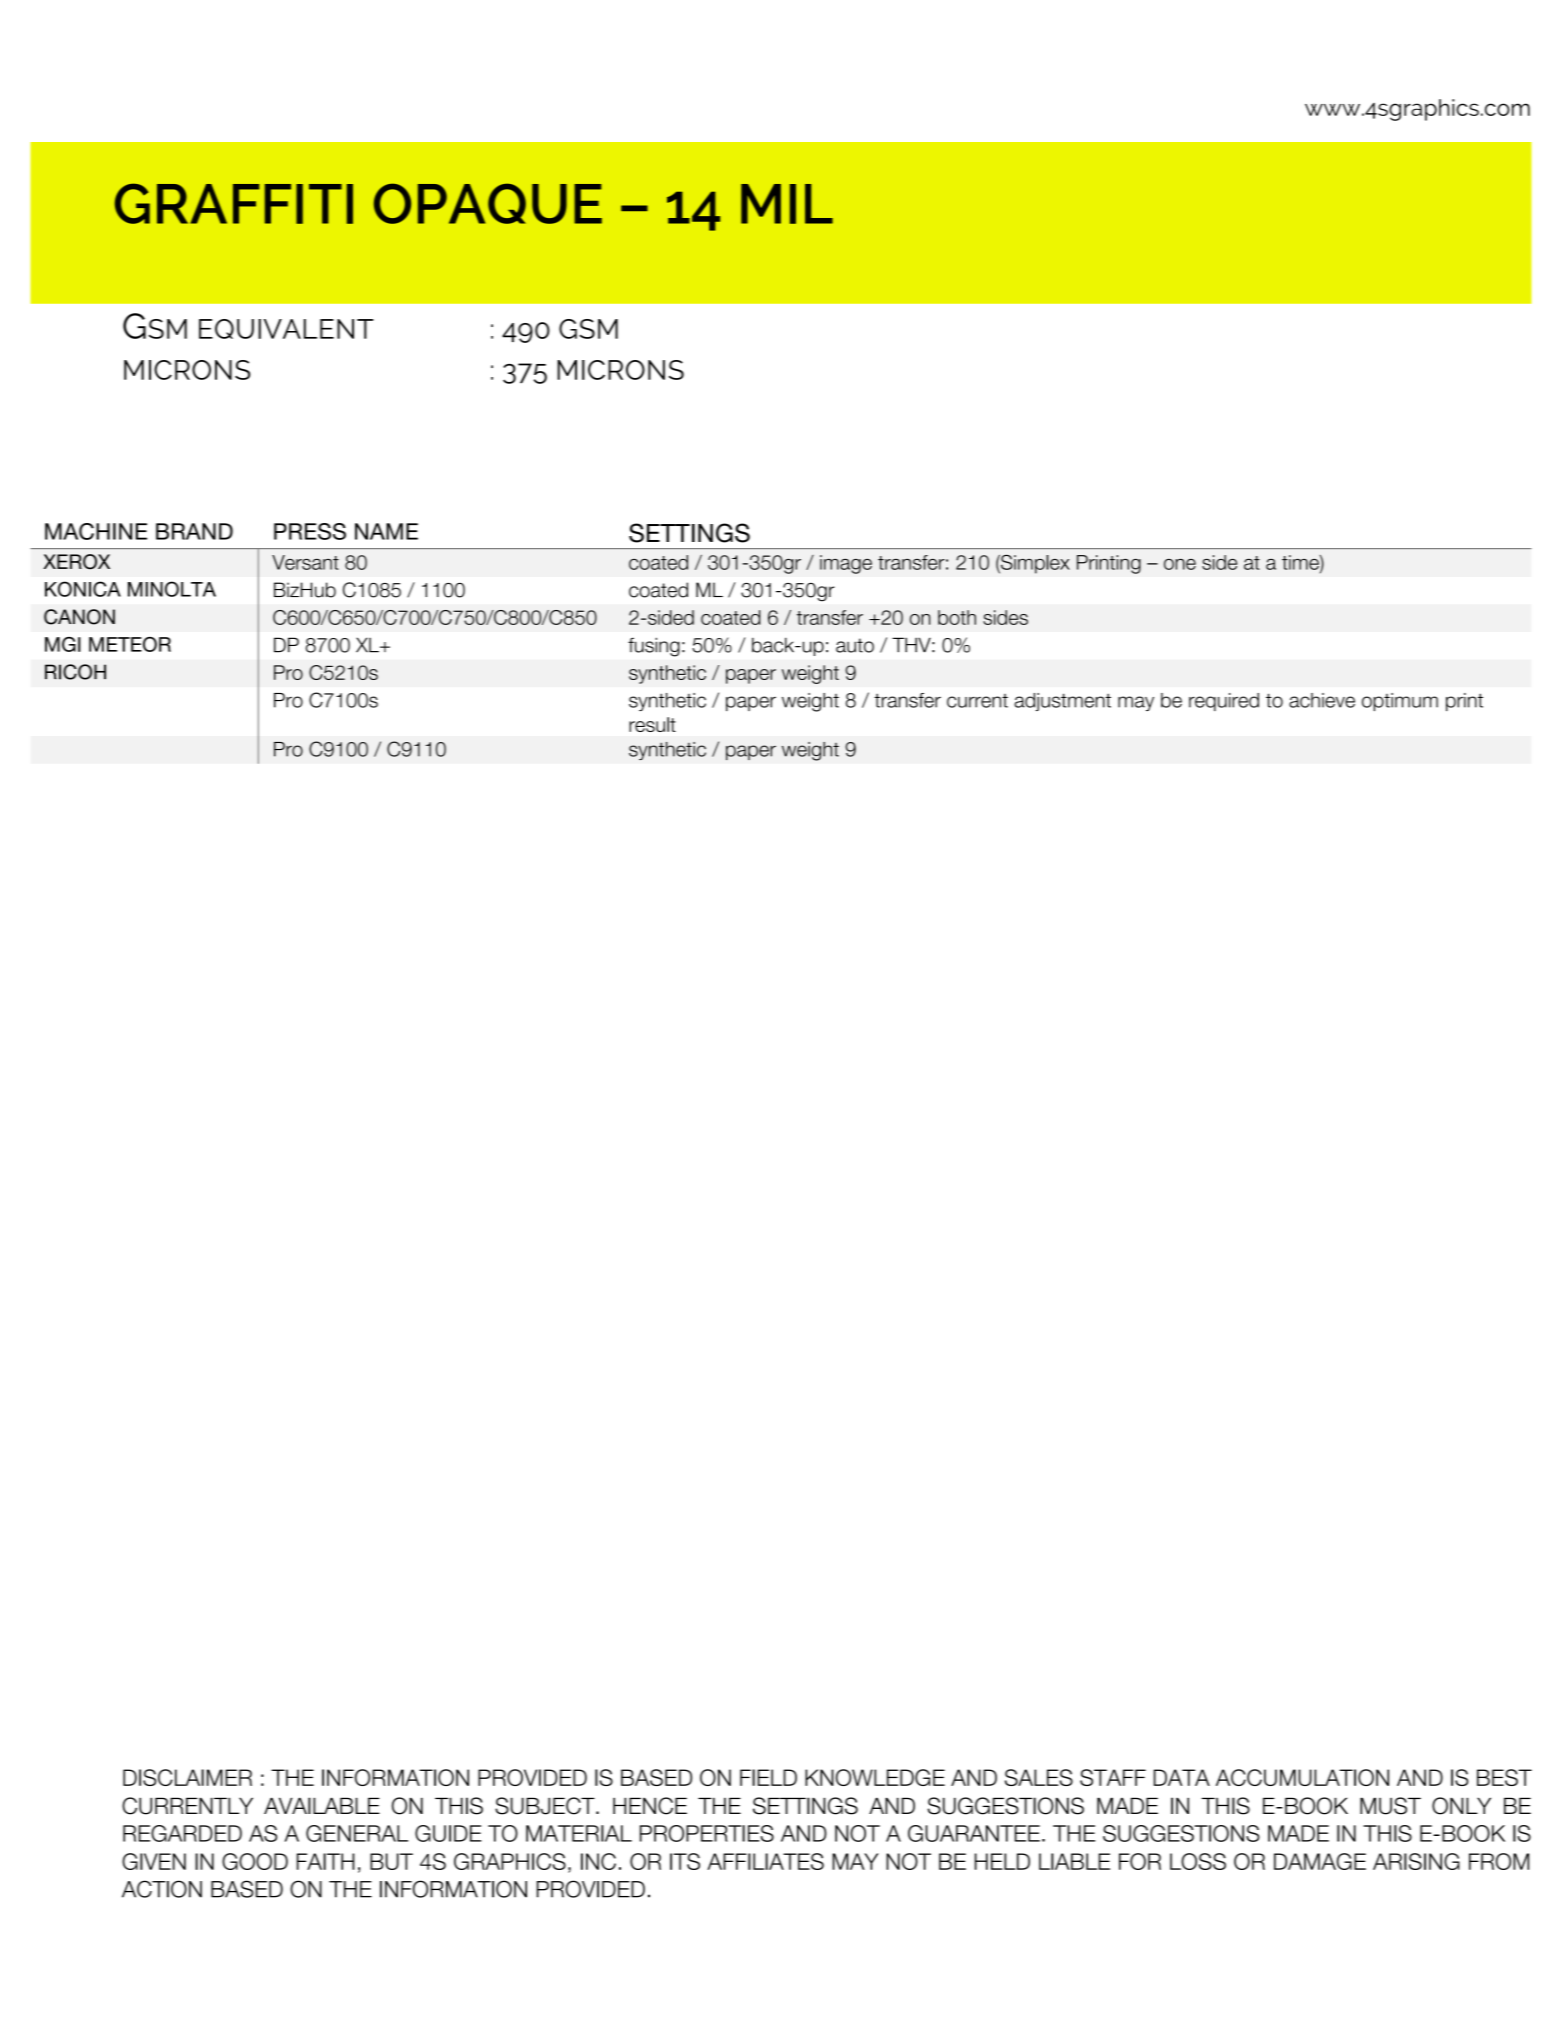 This screenshot has height=2021, width=1562. Describe the element at coordinates (1322, 700) in the screenshot. I see `achieve` at that location.
